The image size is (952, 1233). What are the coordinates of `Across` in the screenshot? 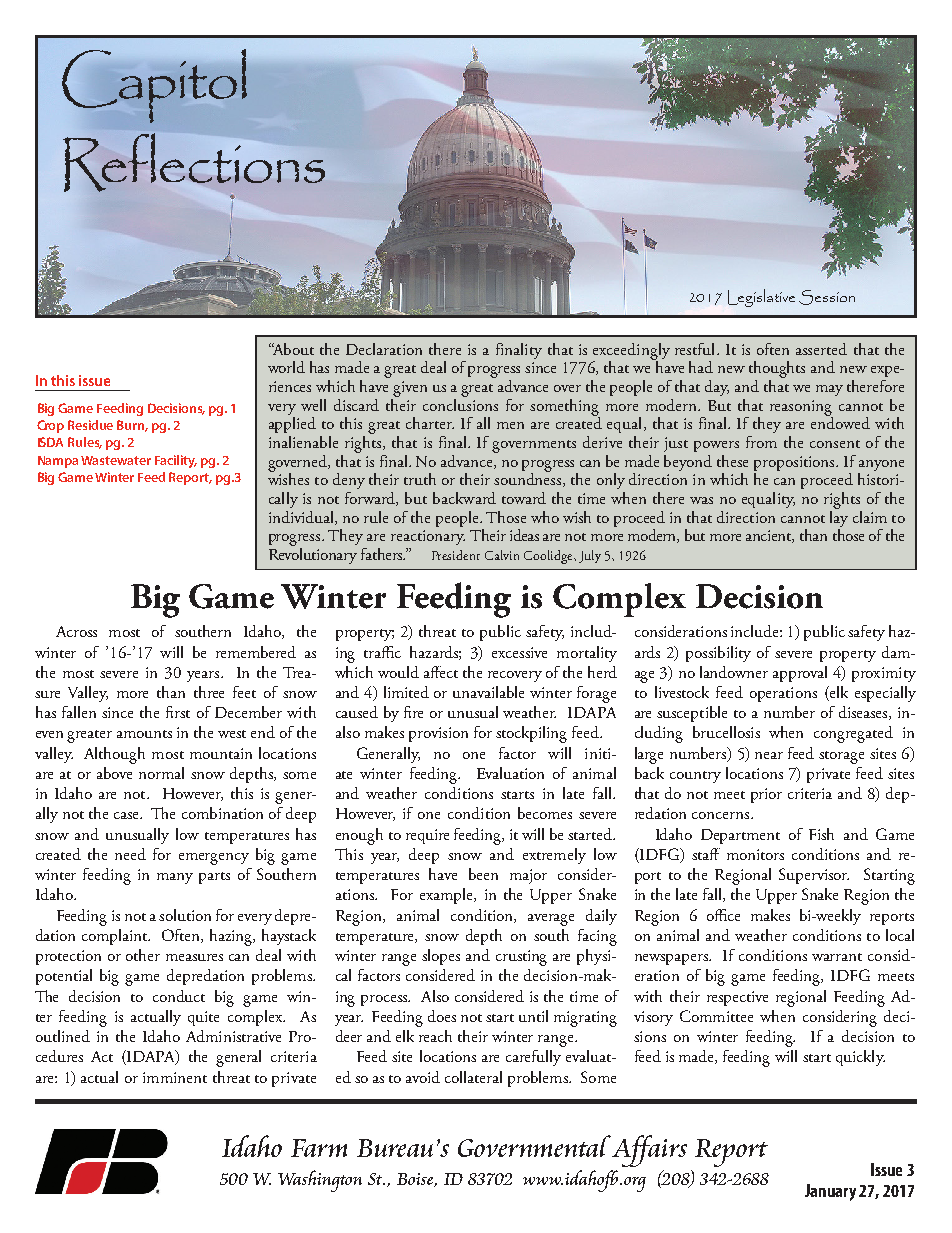 It's located at (76, 631).
